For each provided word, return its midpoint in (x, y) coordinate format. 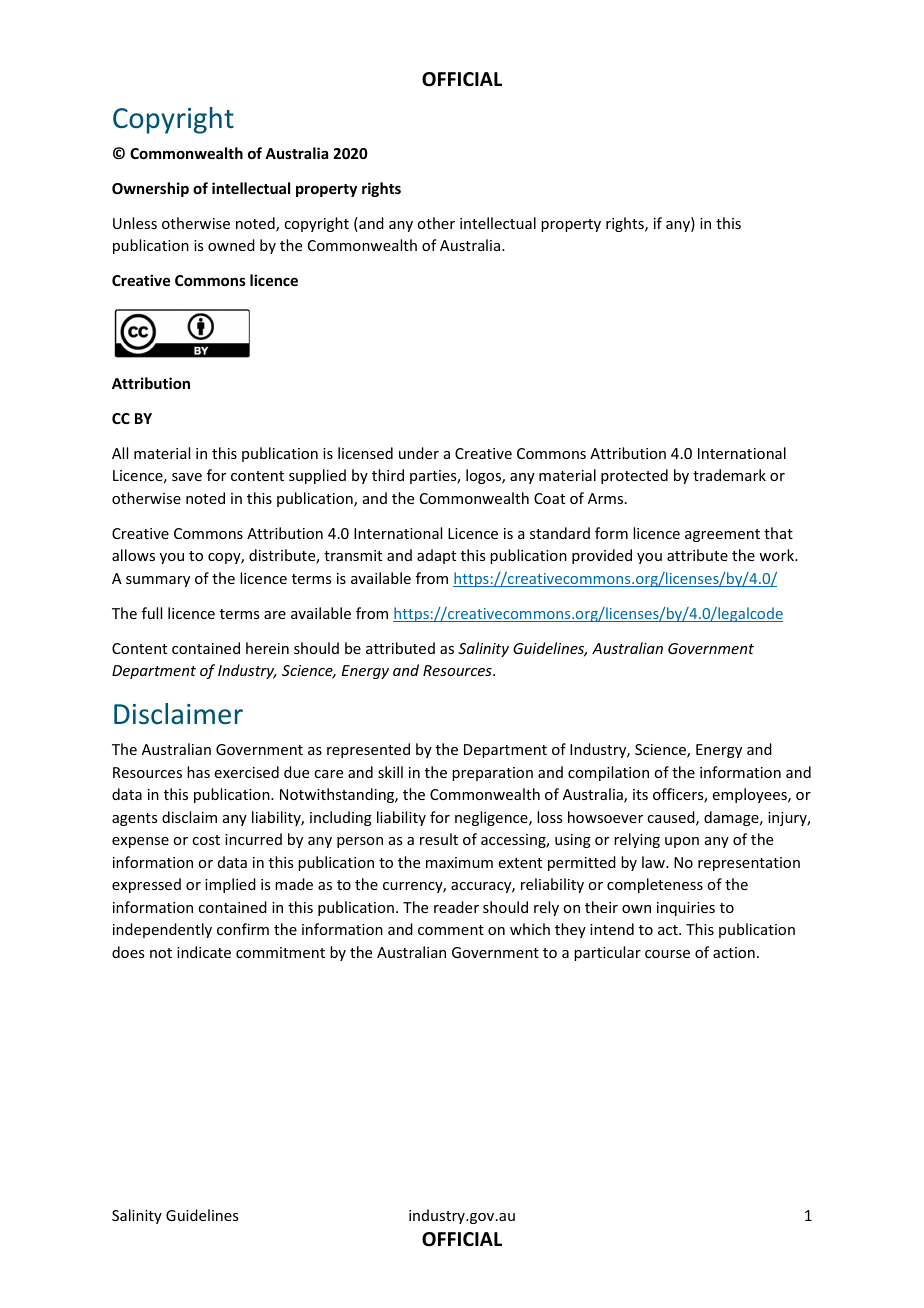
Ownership (150, 189)
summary (158, 581)
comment (451, 930)
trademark (729, 475)
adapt (436, 556)
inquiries (686, 909)
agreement (722, 535)
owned (231, 245)
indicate (204, 952)
